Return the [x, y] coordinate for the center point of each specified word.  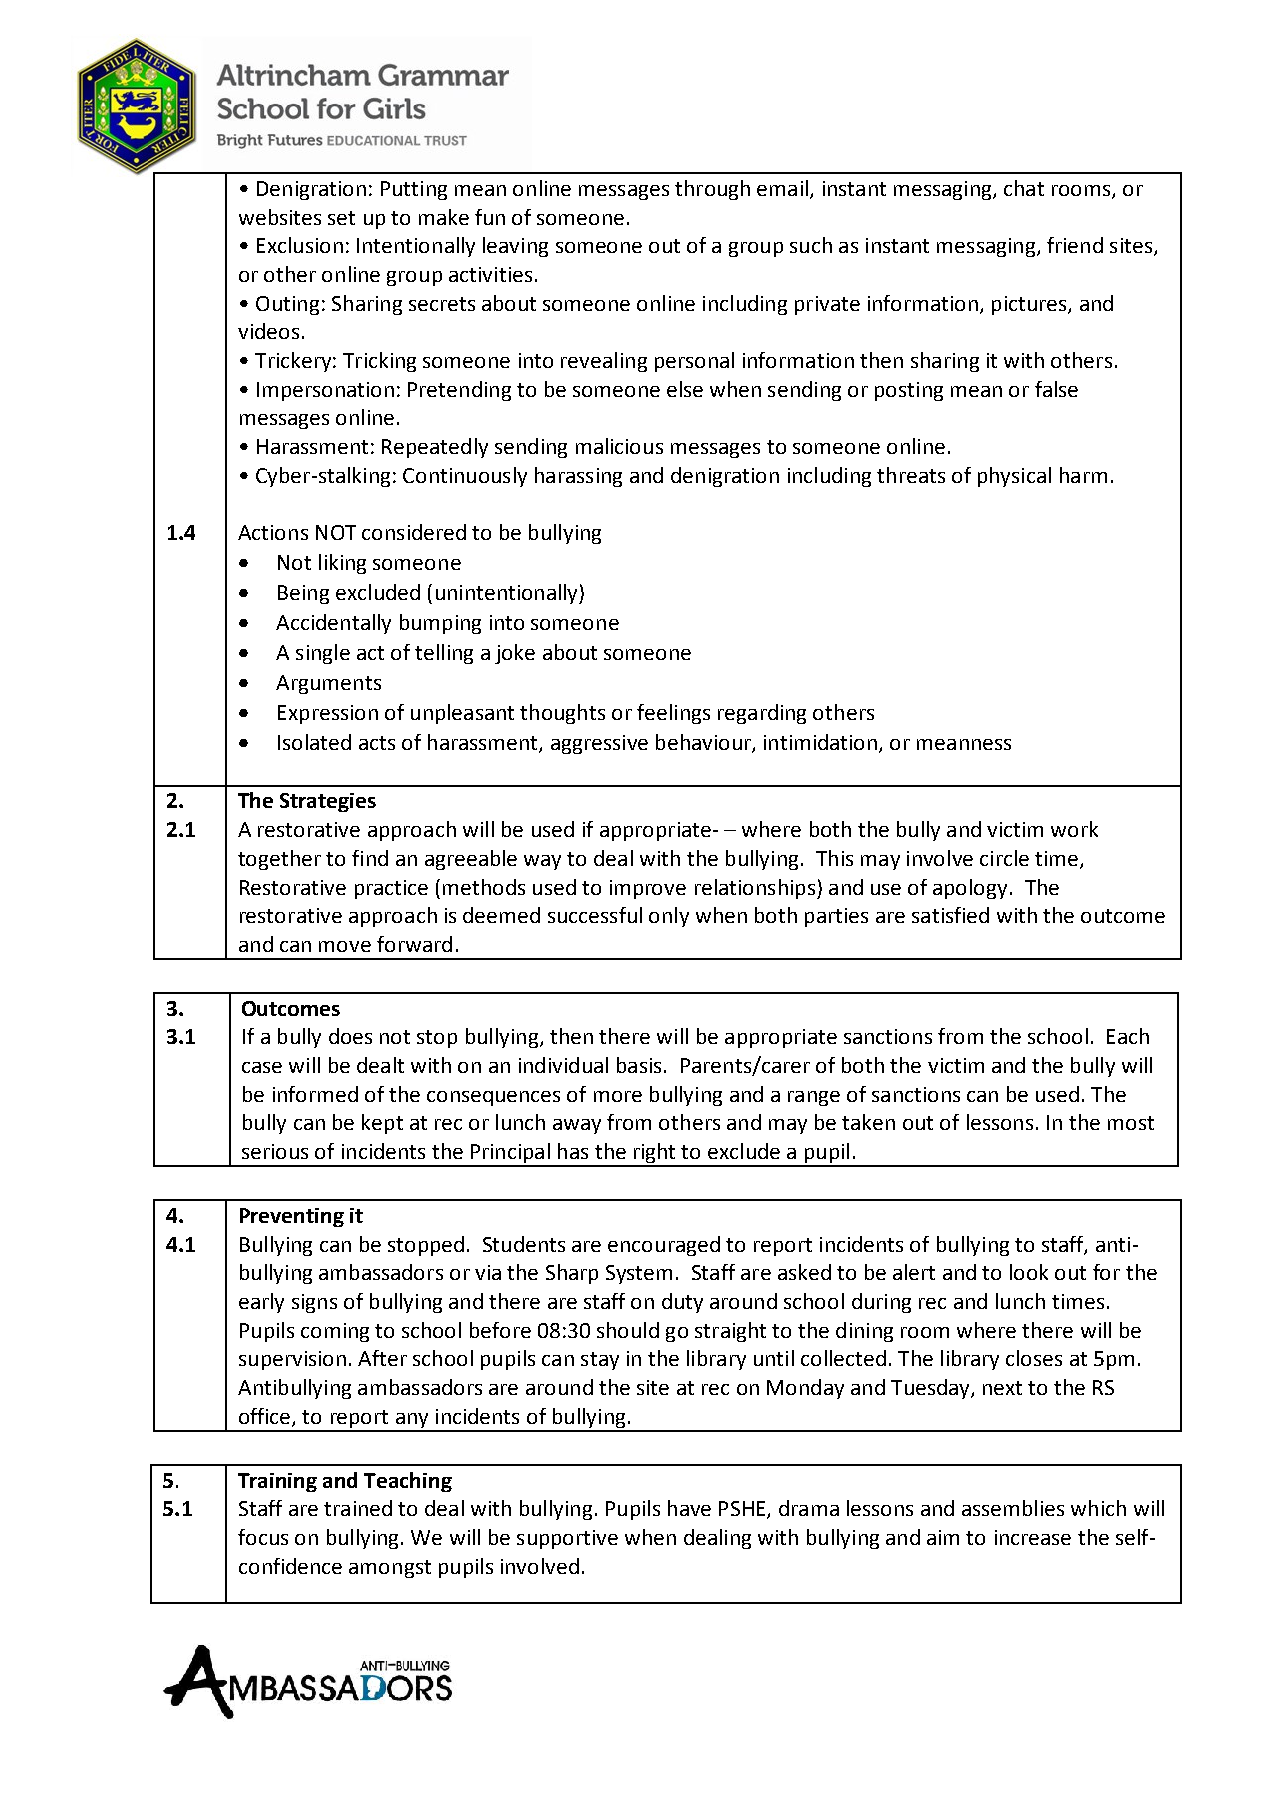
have [689, 1508]
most [1131, 1123]
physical [1014, 477]
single [323, 654]
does [350, 1036]
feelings [673, 714]
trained [358, 1508]
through [712, 190]
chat [1024, 188]
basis [639, 1065]
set [341, 218]
